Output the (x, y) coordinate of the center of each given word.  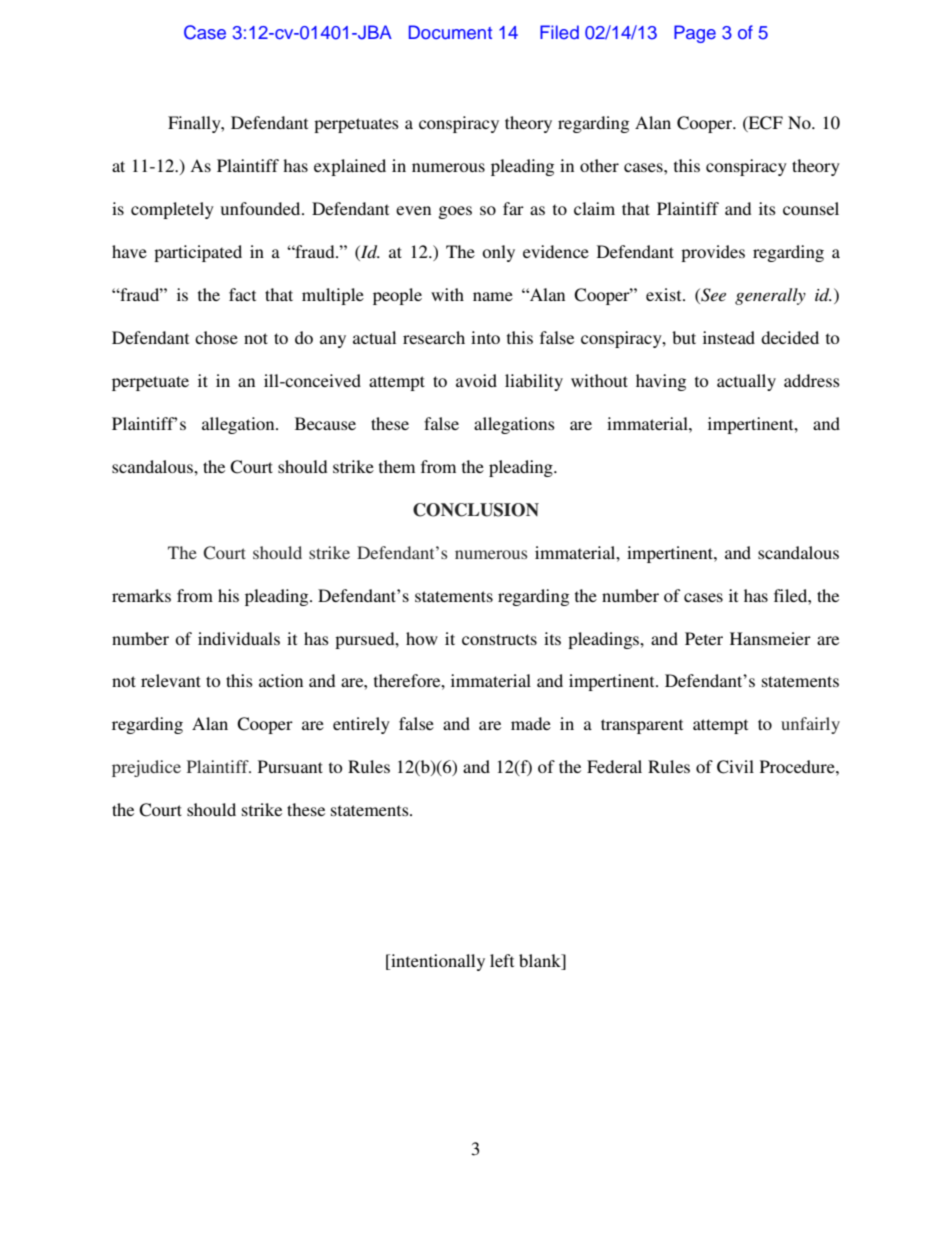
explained (350, 167)
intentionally (437, 962)
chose (216, 337)
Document (450, 32)
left (502, 960)
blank (541, 962)
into (485, 337)
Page (695, 34)
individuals (239, 638)
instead (729, 337)
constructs (499, 639)
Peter (704, 638)
